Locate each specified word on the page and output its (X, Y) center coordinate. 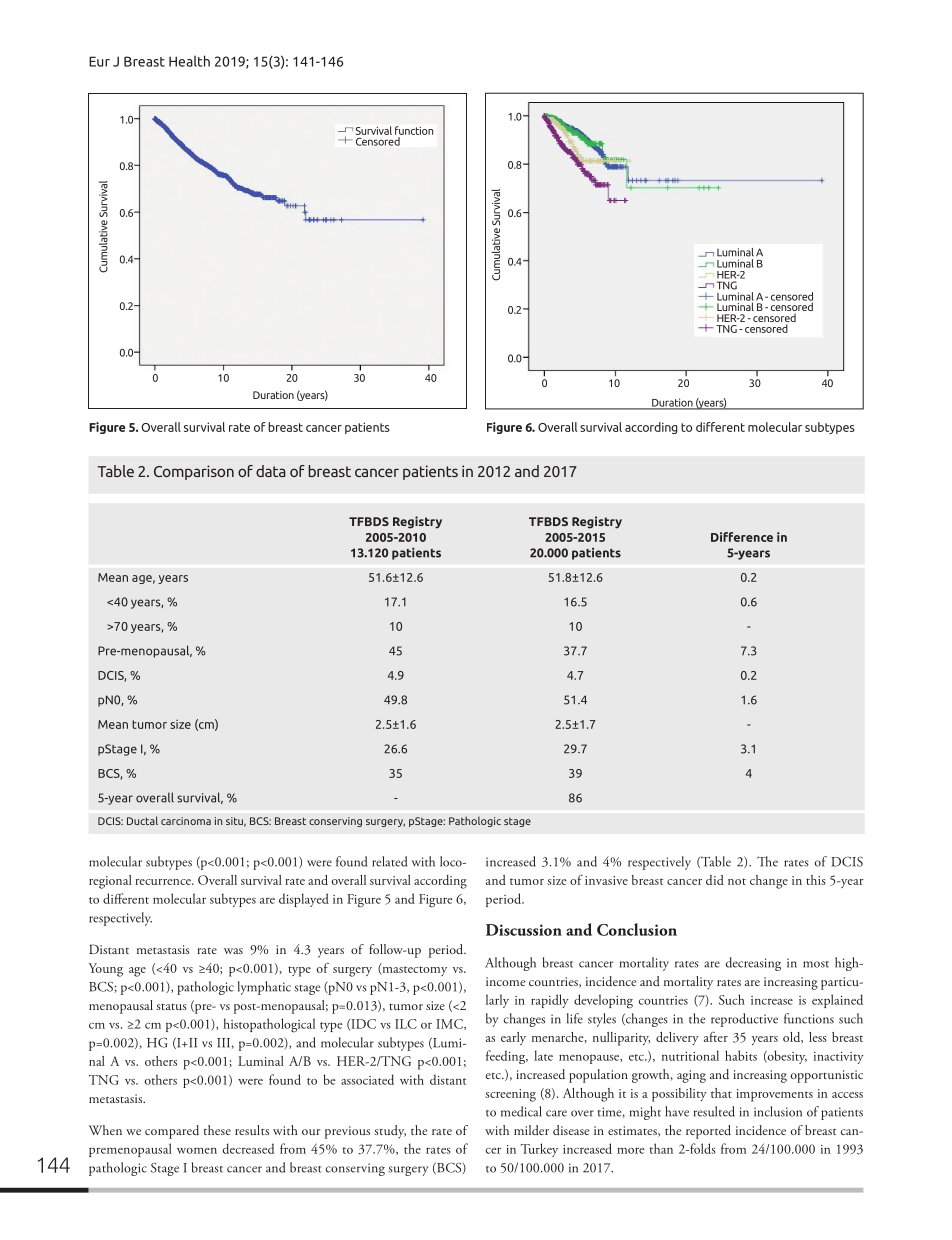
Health (189, 61)
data (271, 471)
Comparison (194, 472)
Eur (99, 61)
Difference (742, 537)
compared (172, 1132)
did (715, 880)
